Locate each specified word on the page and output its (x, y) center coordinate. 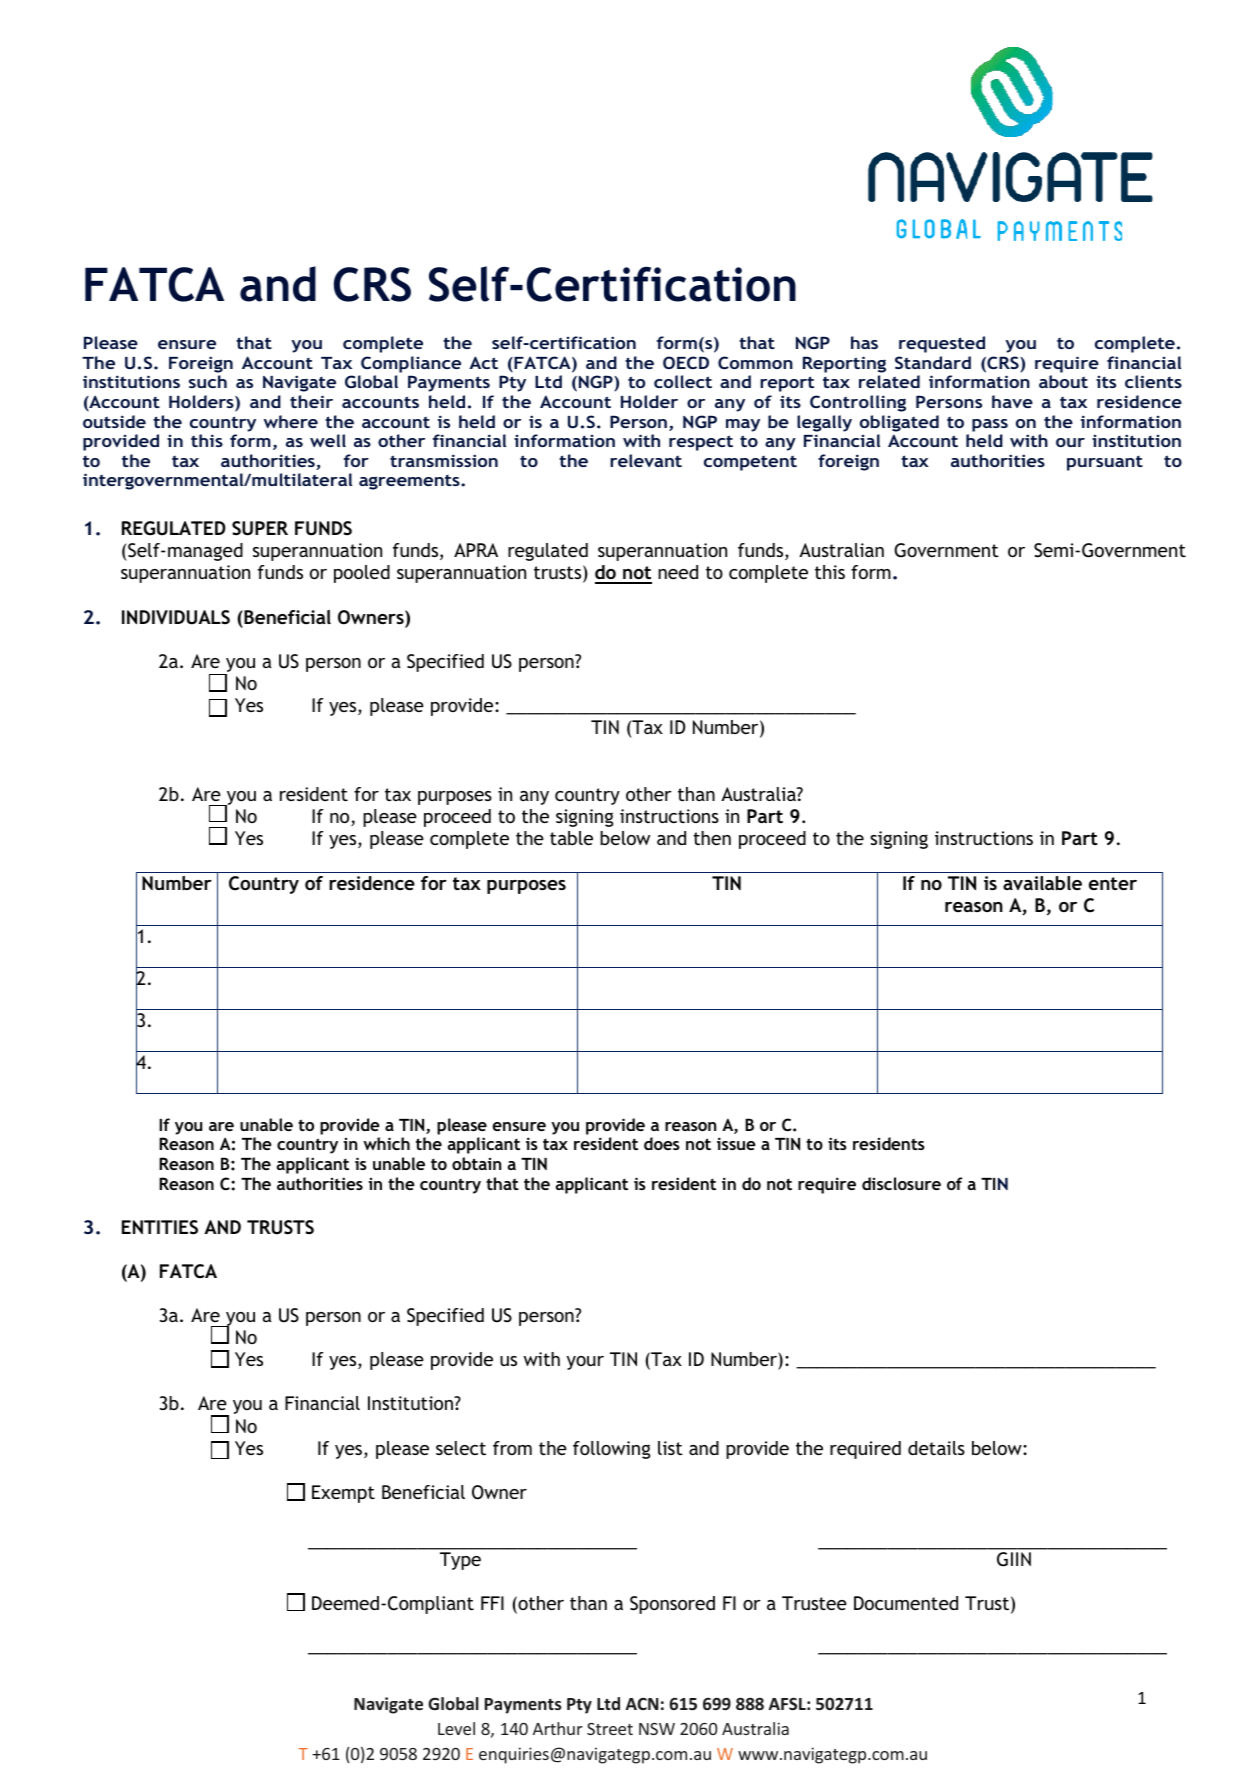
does (662, 1143)
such (208, 381)
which (386, 1143)
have (1012, 401)
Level (456, 1728)
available (1042, 883)
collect (683, 381)
